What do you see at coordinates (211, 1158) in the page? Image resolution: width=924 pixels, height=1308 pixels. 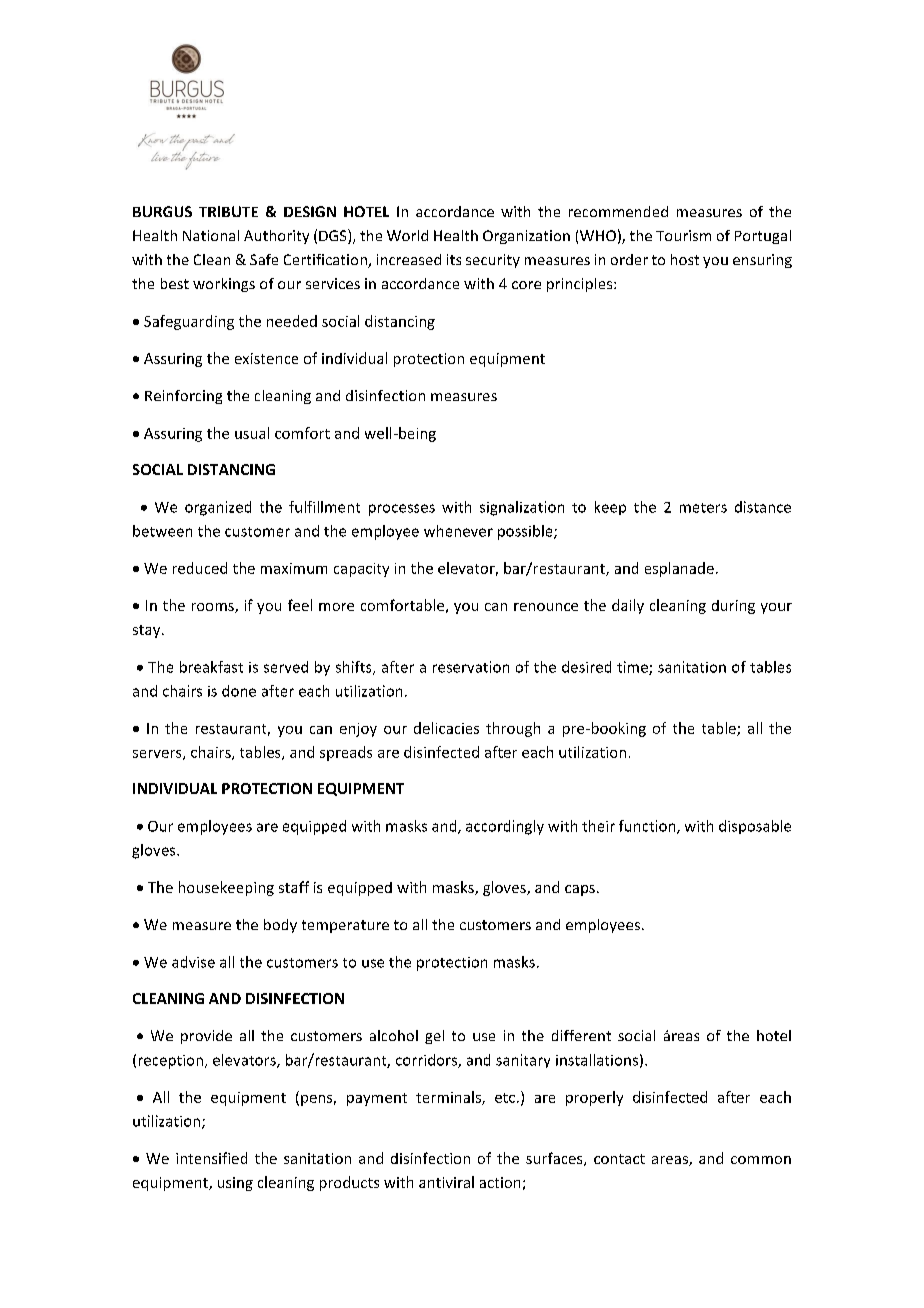 I see `intensified` at bounding box center [211, 1158].
